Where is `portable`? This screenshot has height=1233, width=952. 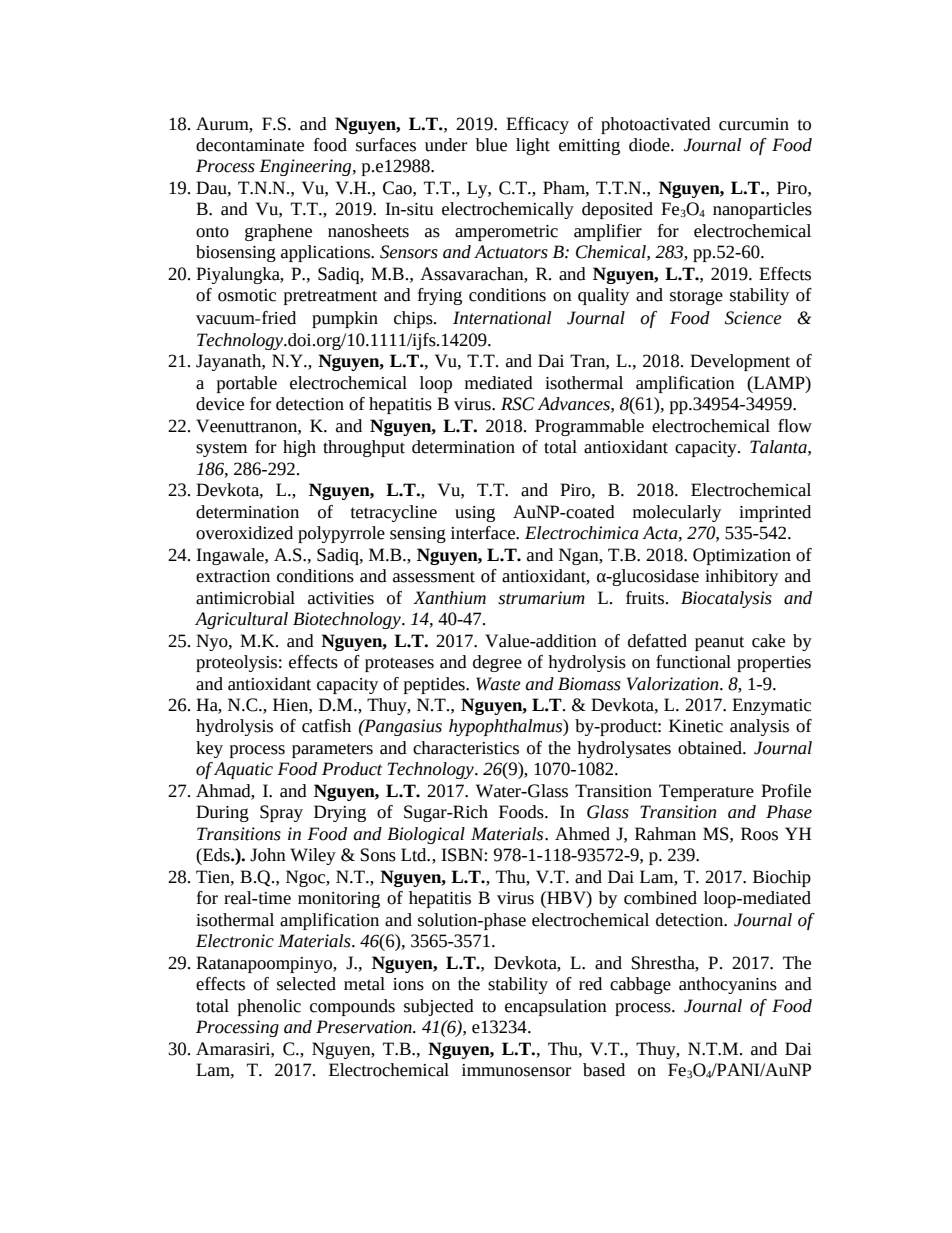
portable is located at coordinates (247, 384).
